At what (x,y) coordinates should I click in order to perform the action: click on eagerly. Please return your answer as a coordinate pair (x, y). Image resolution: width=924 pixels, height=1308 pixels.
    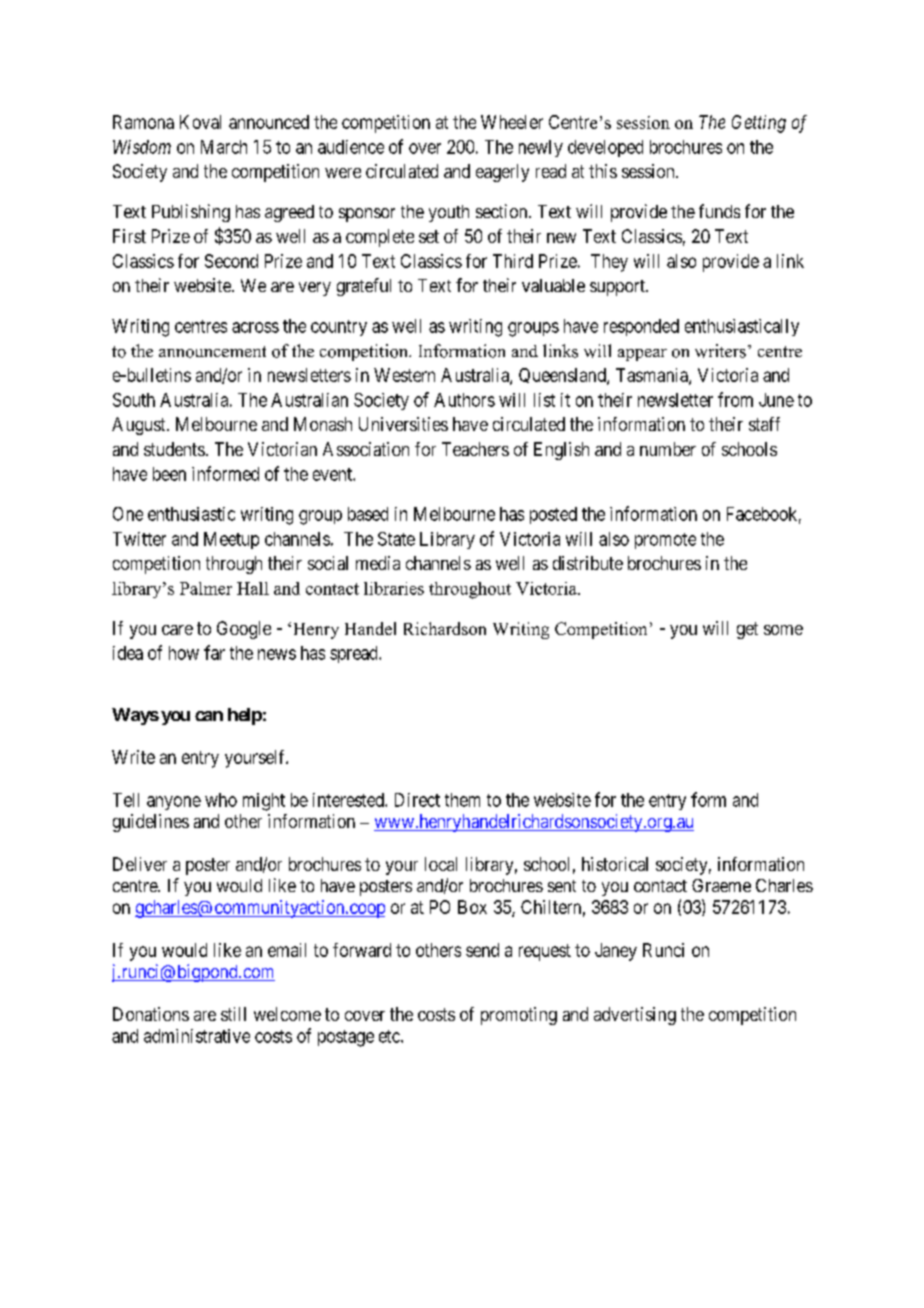
    Looking at the image, I should click on (502, 173).
